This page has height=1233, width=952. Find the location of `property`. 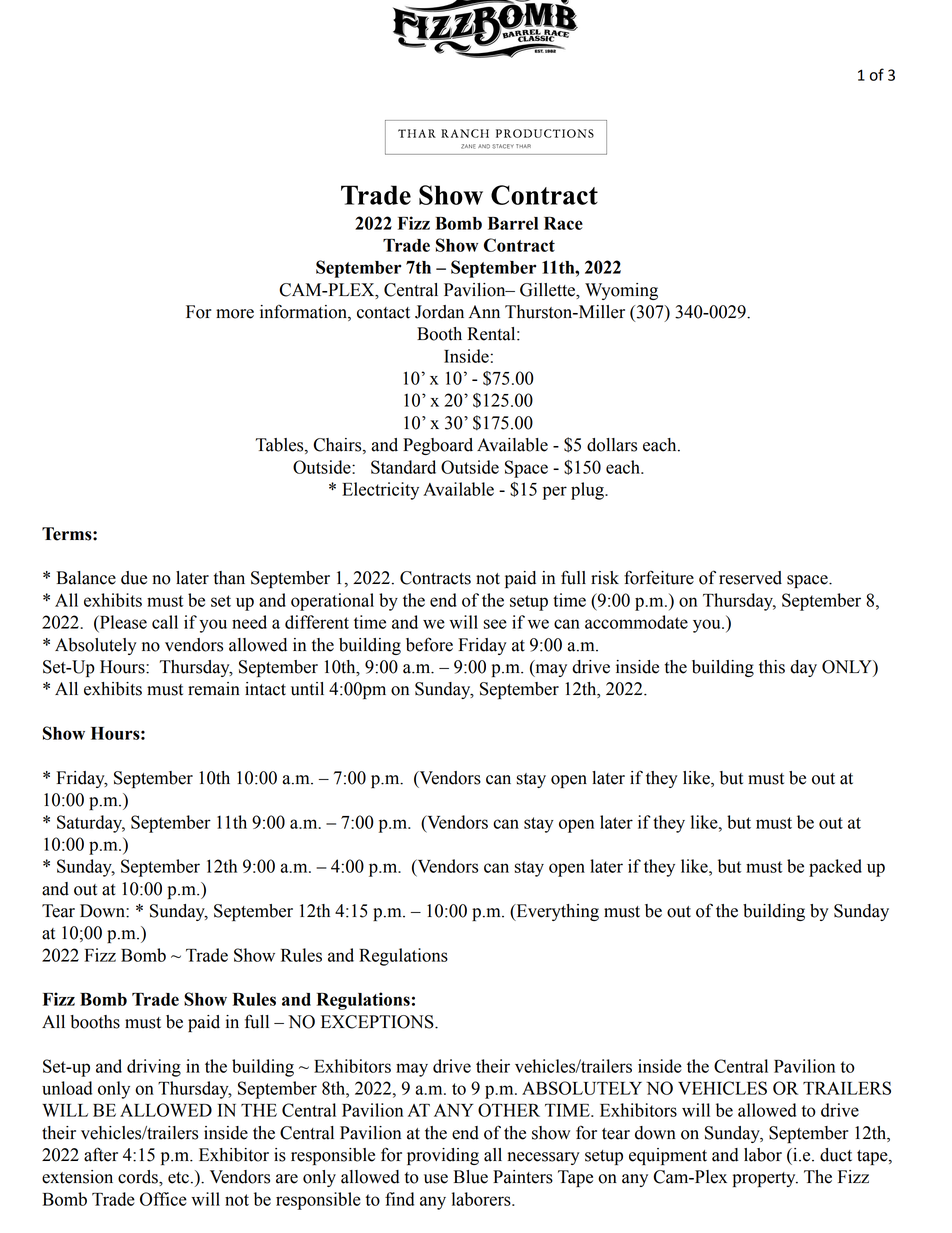

property is located at coordinates (765, 1179).
